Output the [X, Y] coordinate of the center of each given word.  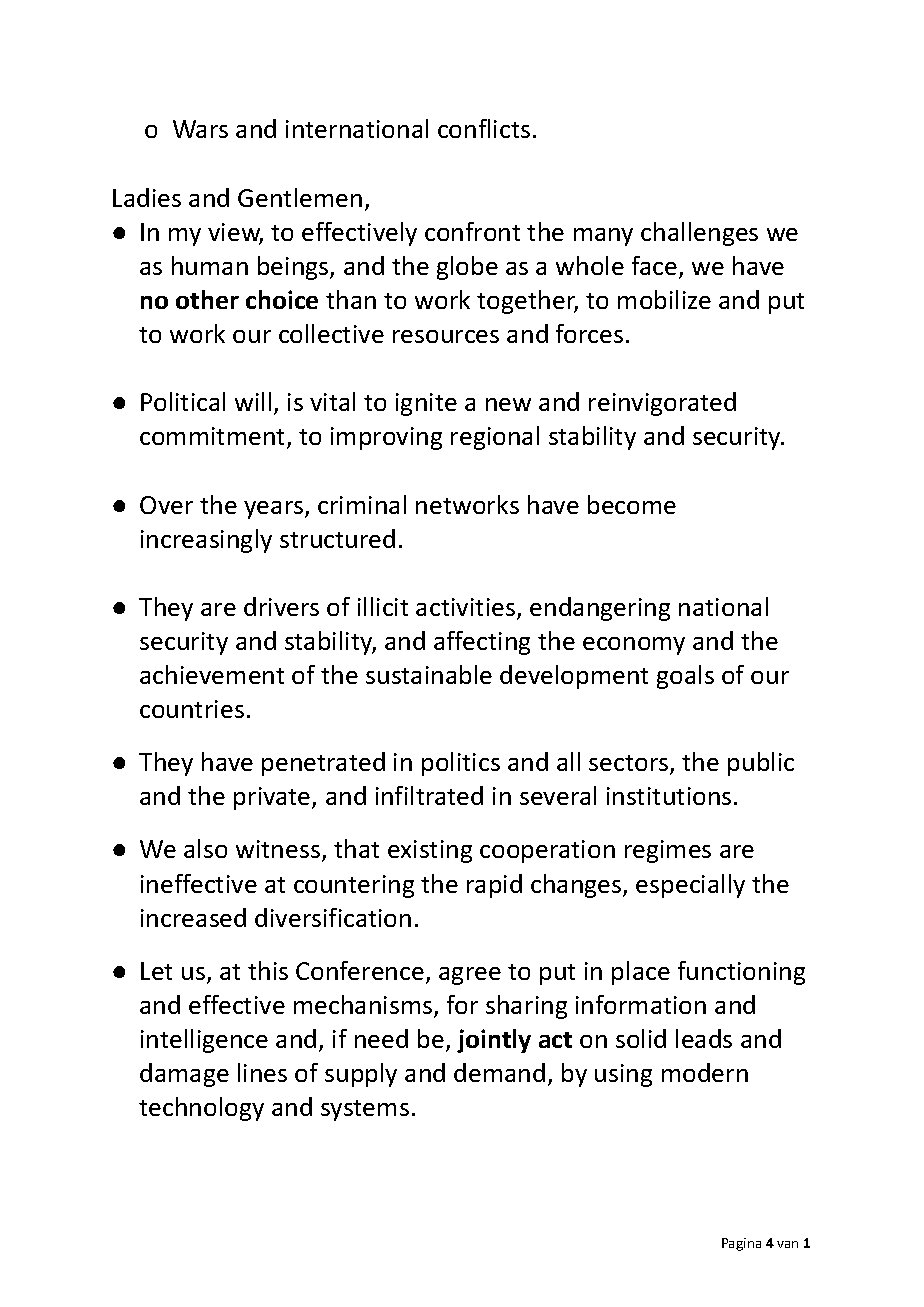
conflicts [484, 128]
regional [495, 438]
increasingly [206, 541]
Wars [200, 129]
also [205, 848]
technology [201, 1109]
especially [690, 886]
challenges [699, 234]
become [632, 504]
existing [430, 851]
